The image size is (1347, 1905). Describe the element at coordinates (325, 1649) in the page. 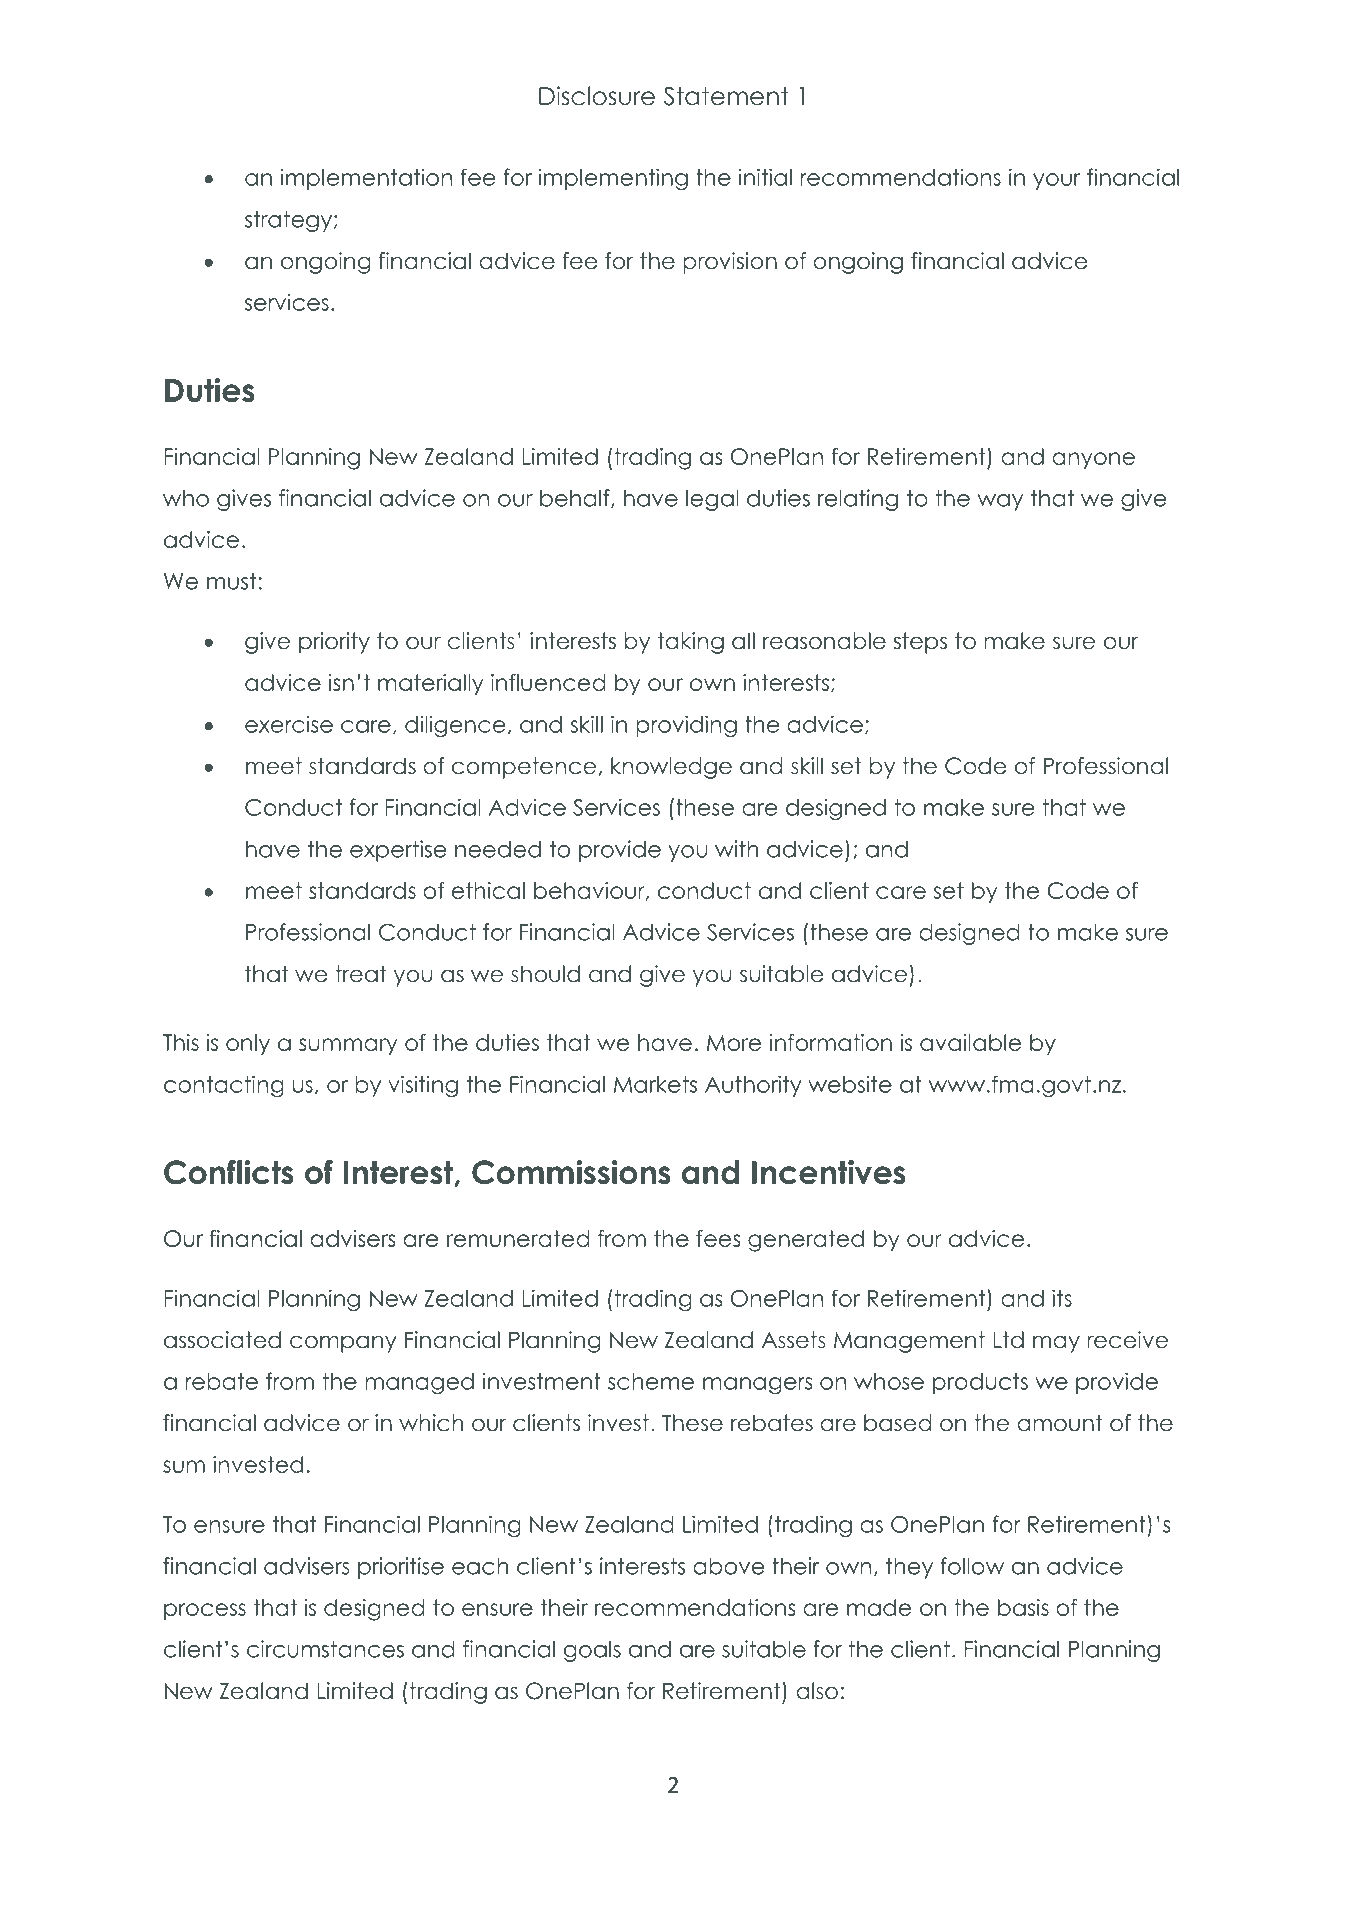

I see `circumstances` at that location.
